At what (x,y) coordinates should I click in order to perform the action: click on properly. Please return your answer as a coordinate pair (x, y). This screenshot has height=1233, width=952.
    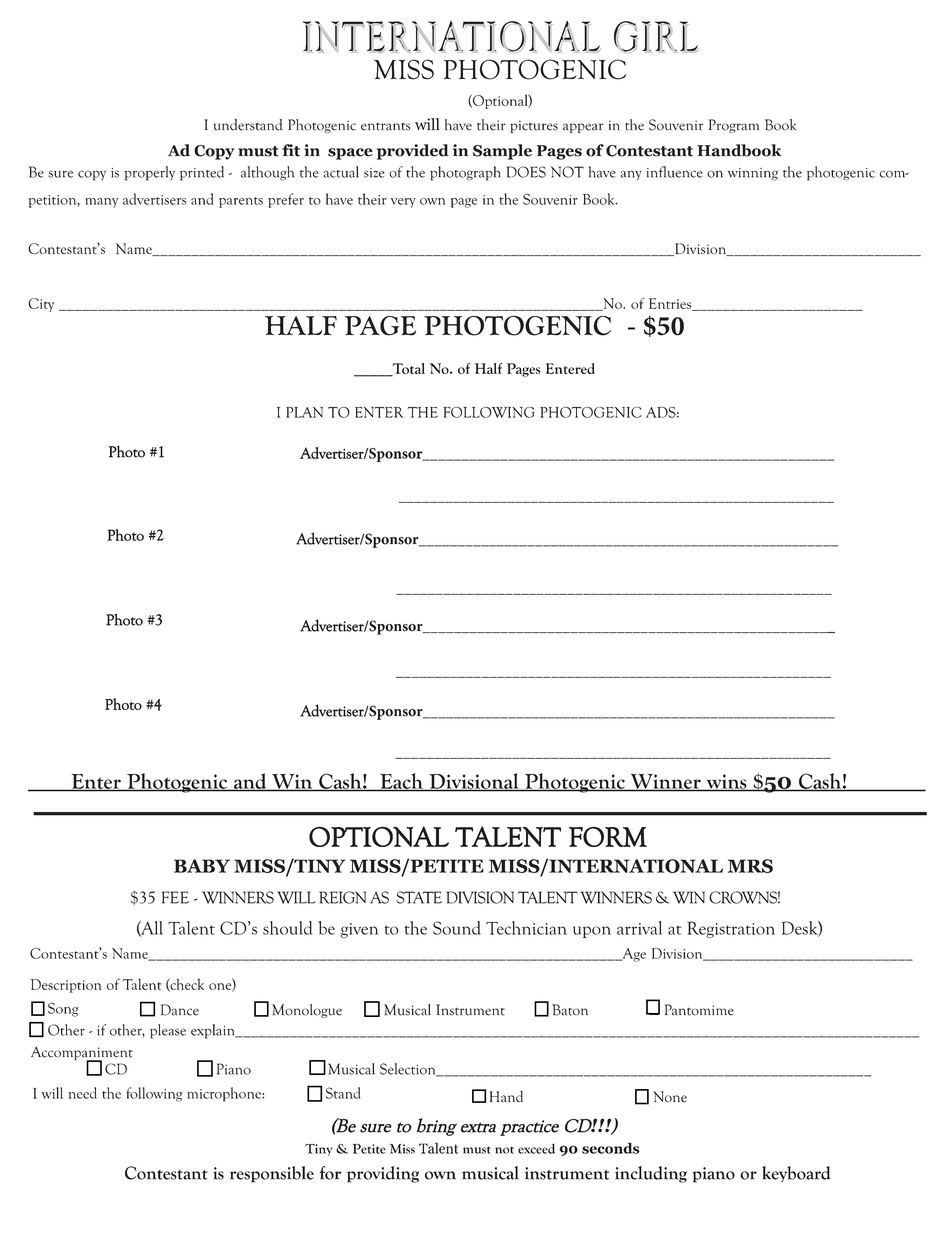
    Looking at the image, I should click on (149, 173).
